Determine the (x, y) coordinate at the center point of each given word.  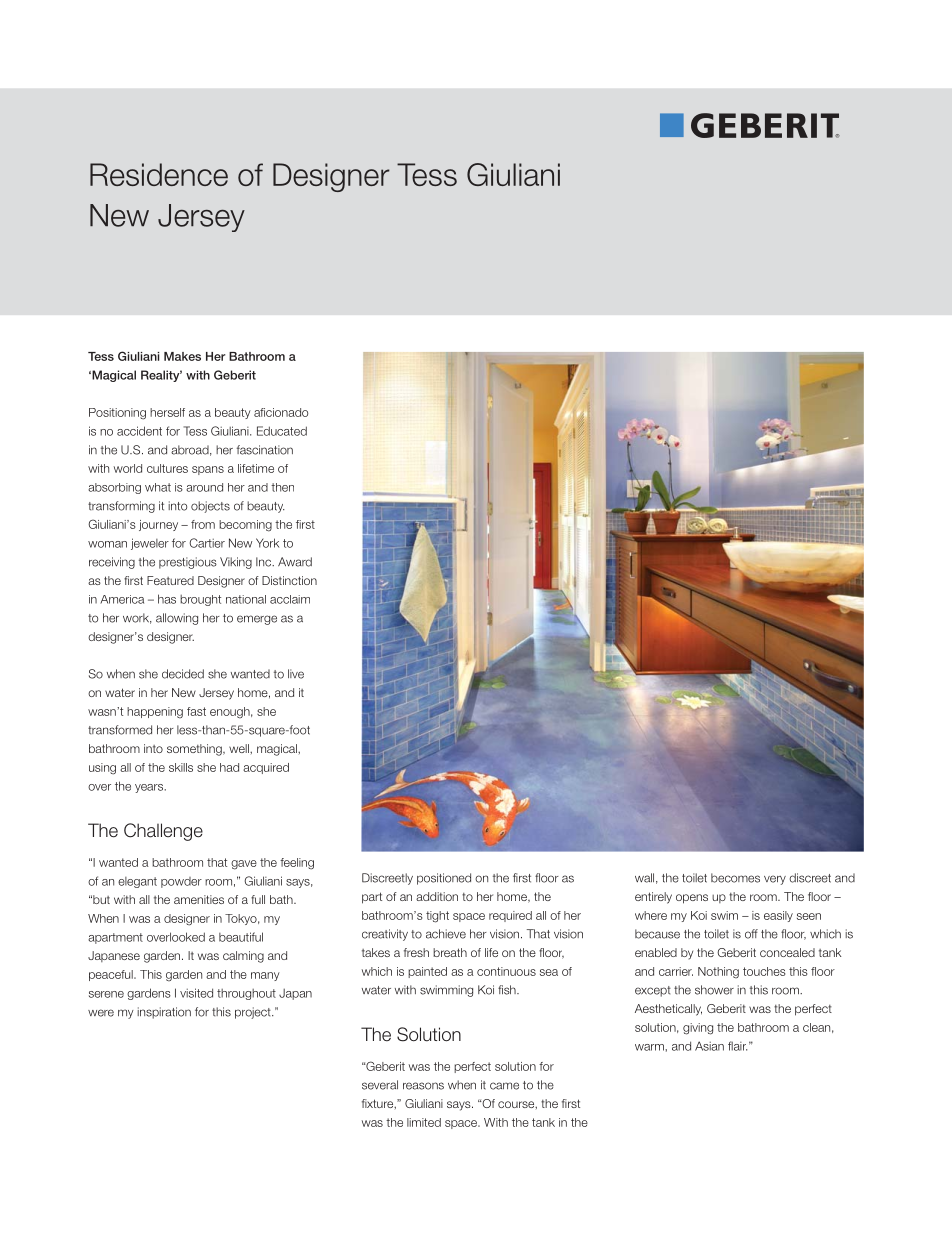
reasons (423, 1086)
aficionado (281, 412)
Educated (282, 431)
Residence (159, 174)
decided (183, 674)
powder (181, 882)
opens (692, 899)
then (282, 487)
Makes (182, 356)
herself (167, 412)
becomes (735, 878)
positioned (444, 879)
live (296, 674)
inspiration (164, 1013)
